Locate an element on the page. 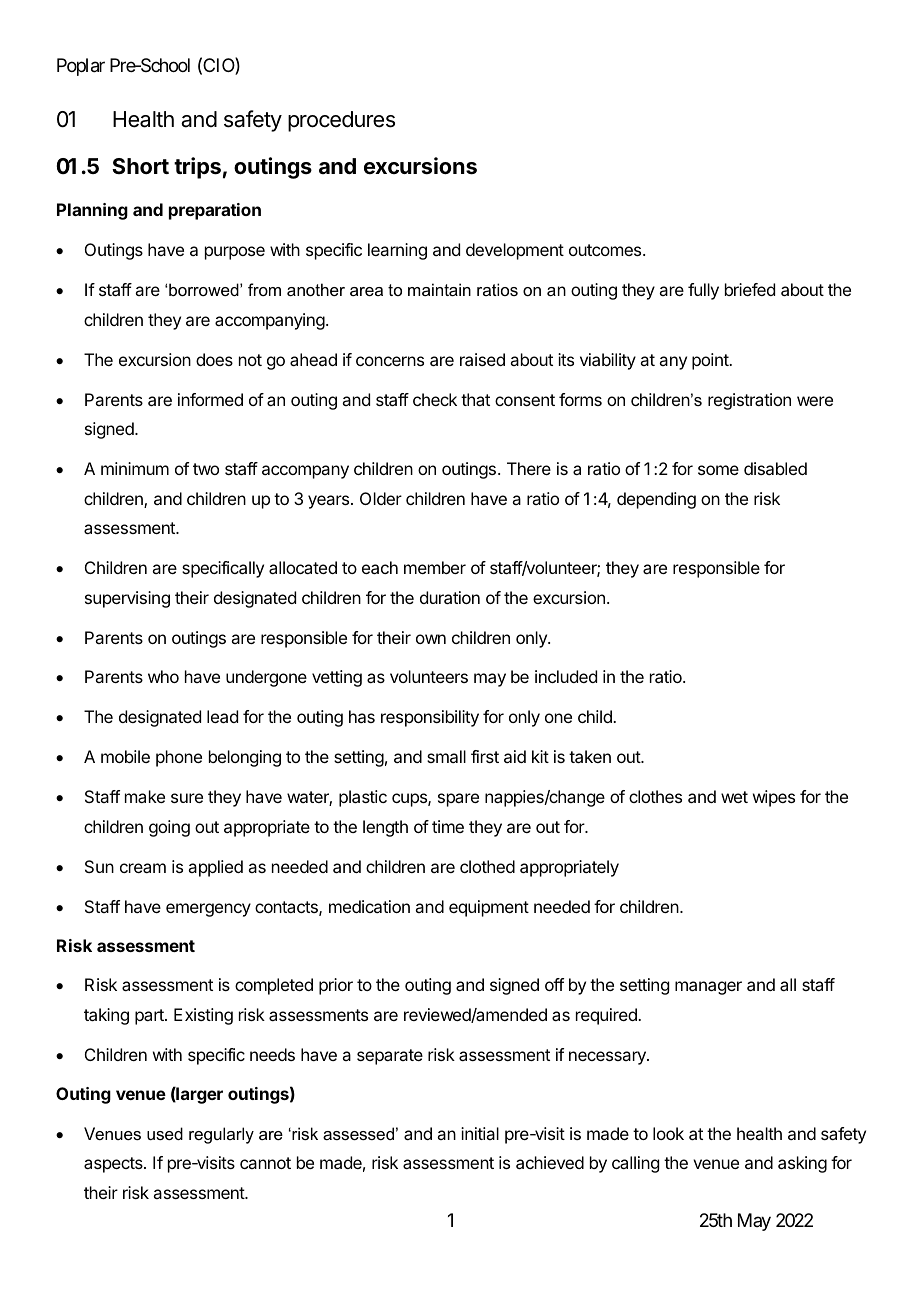  own is located at coordinates (431, 639).
